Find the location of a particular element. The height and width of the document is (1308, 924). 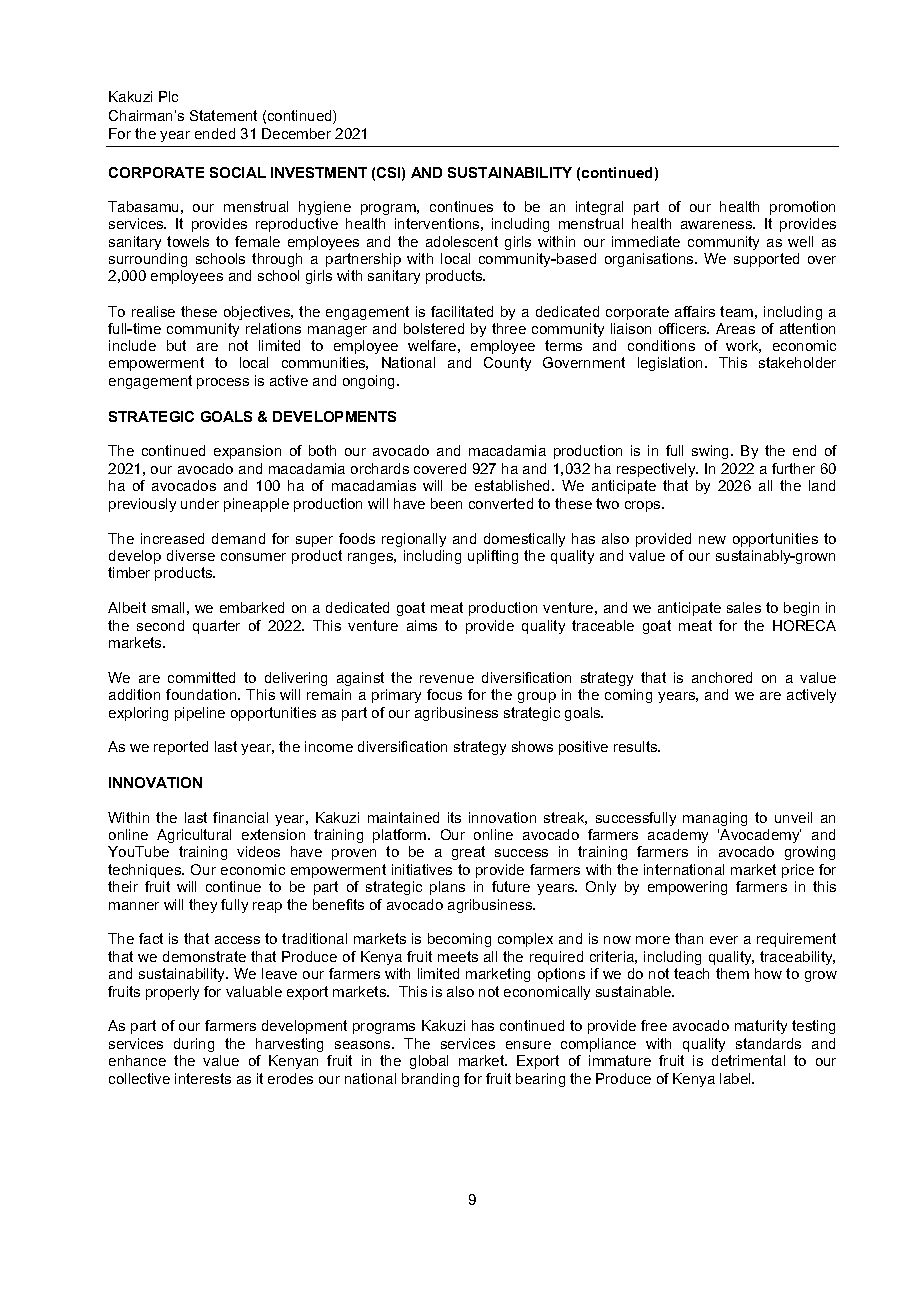

established is located at coordinates (514, 485).
